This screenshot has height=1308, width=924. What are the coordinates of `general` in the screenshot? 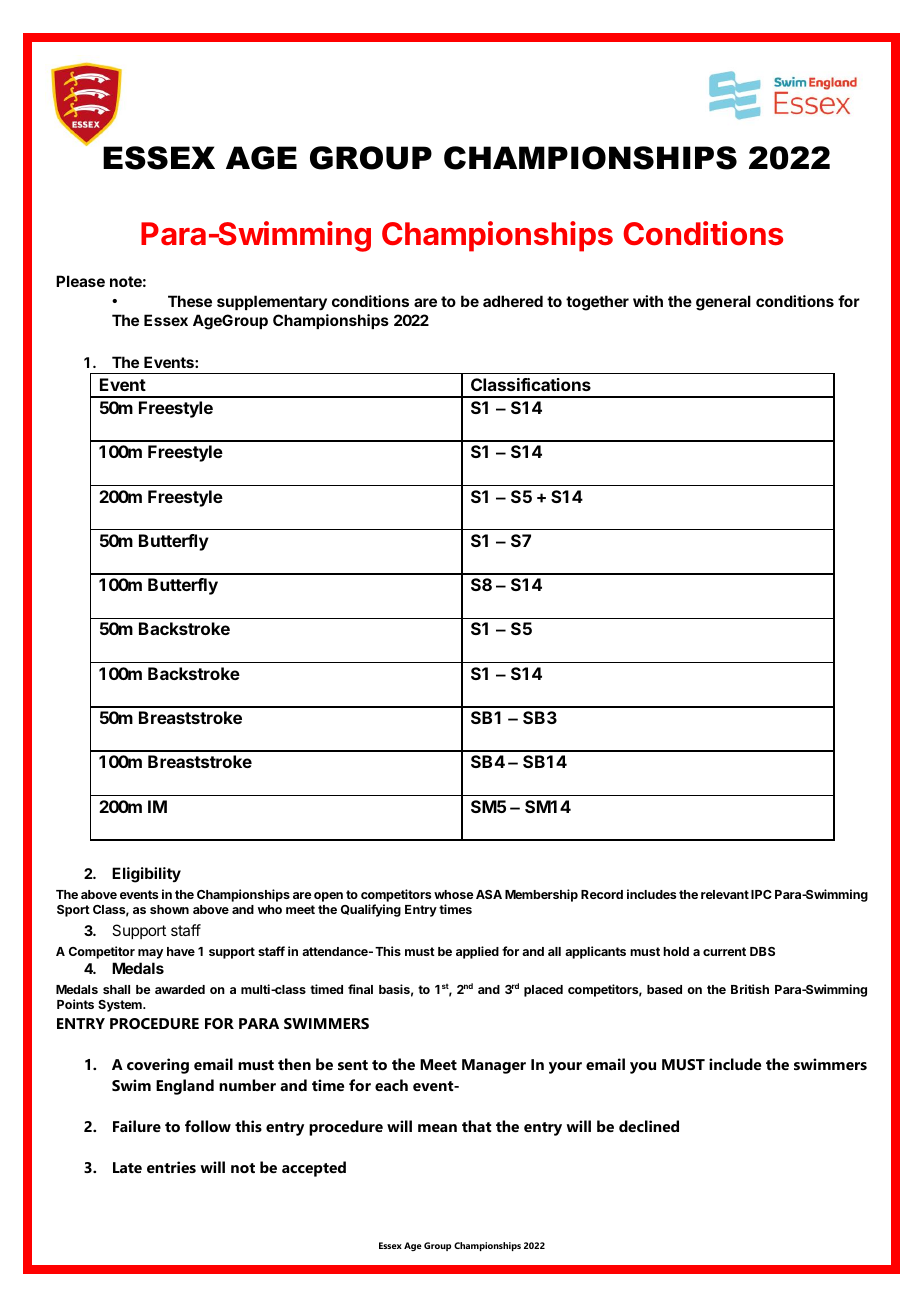 It's located at (723, 303).
